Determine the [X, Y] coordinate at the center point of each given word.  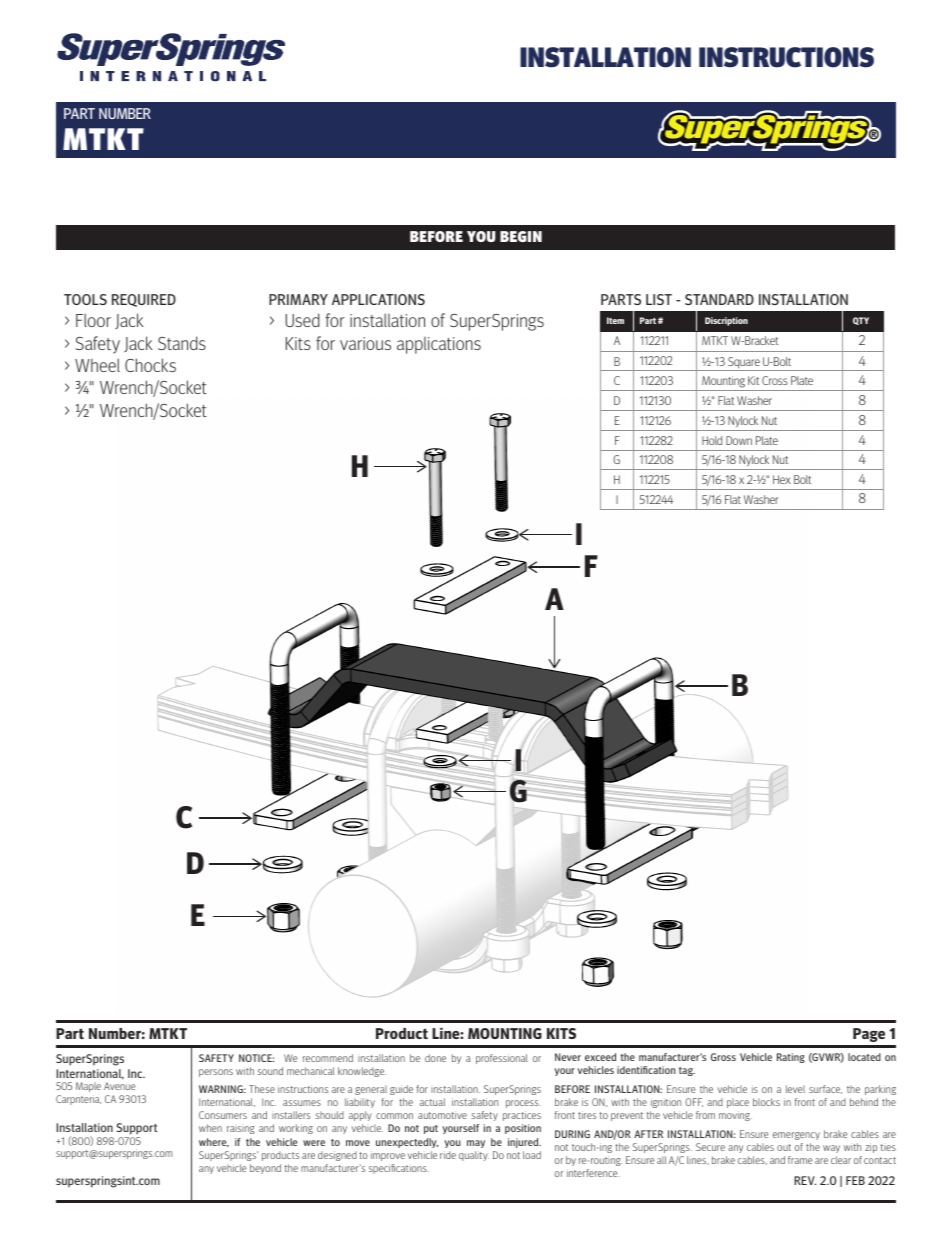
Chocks [150, 365]
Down [739, 440]
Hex [782, 479]
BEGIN [521, 236]
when [210, 1128]
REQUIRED [144, 300]
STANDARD [719, 299]
